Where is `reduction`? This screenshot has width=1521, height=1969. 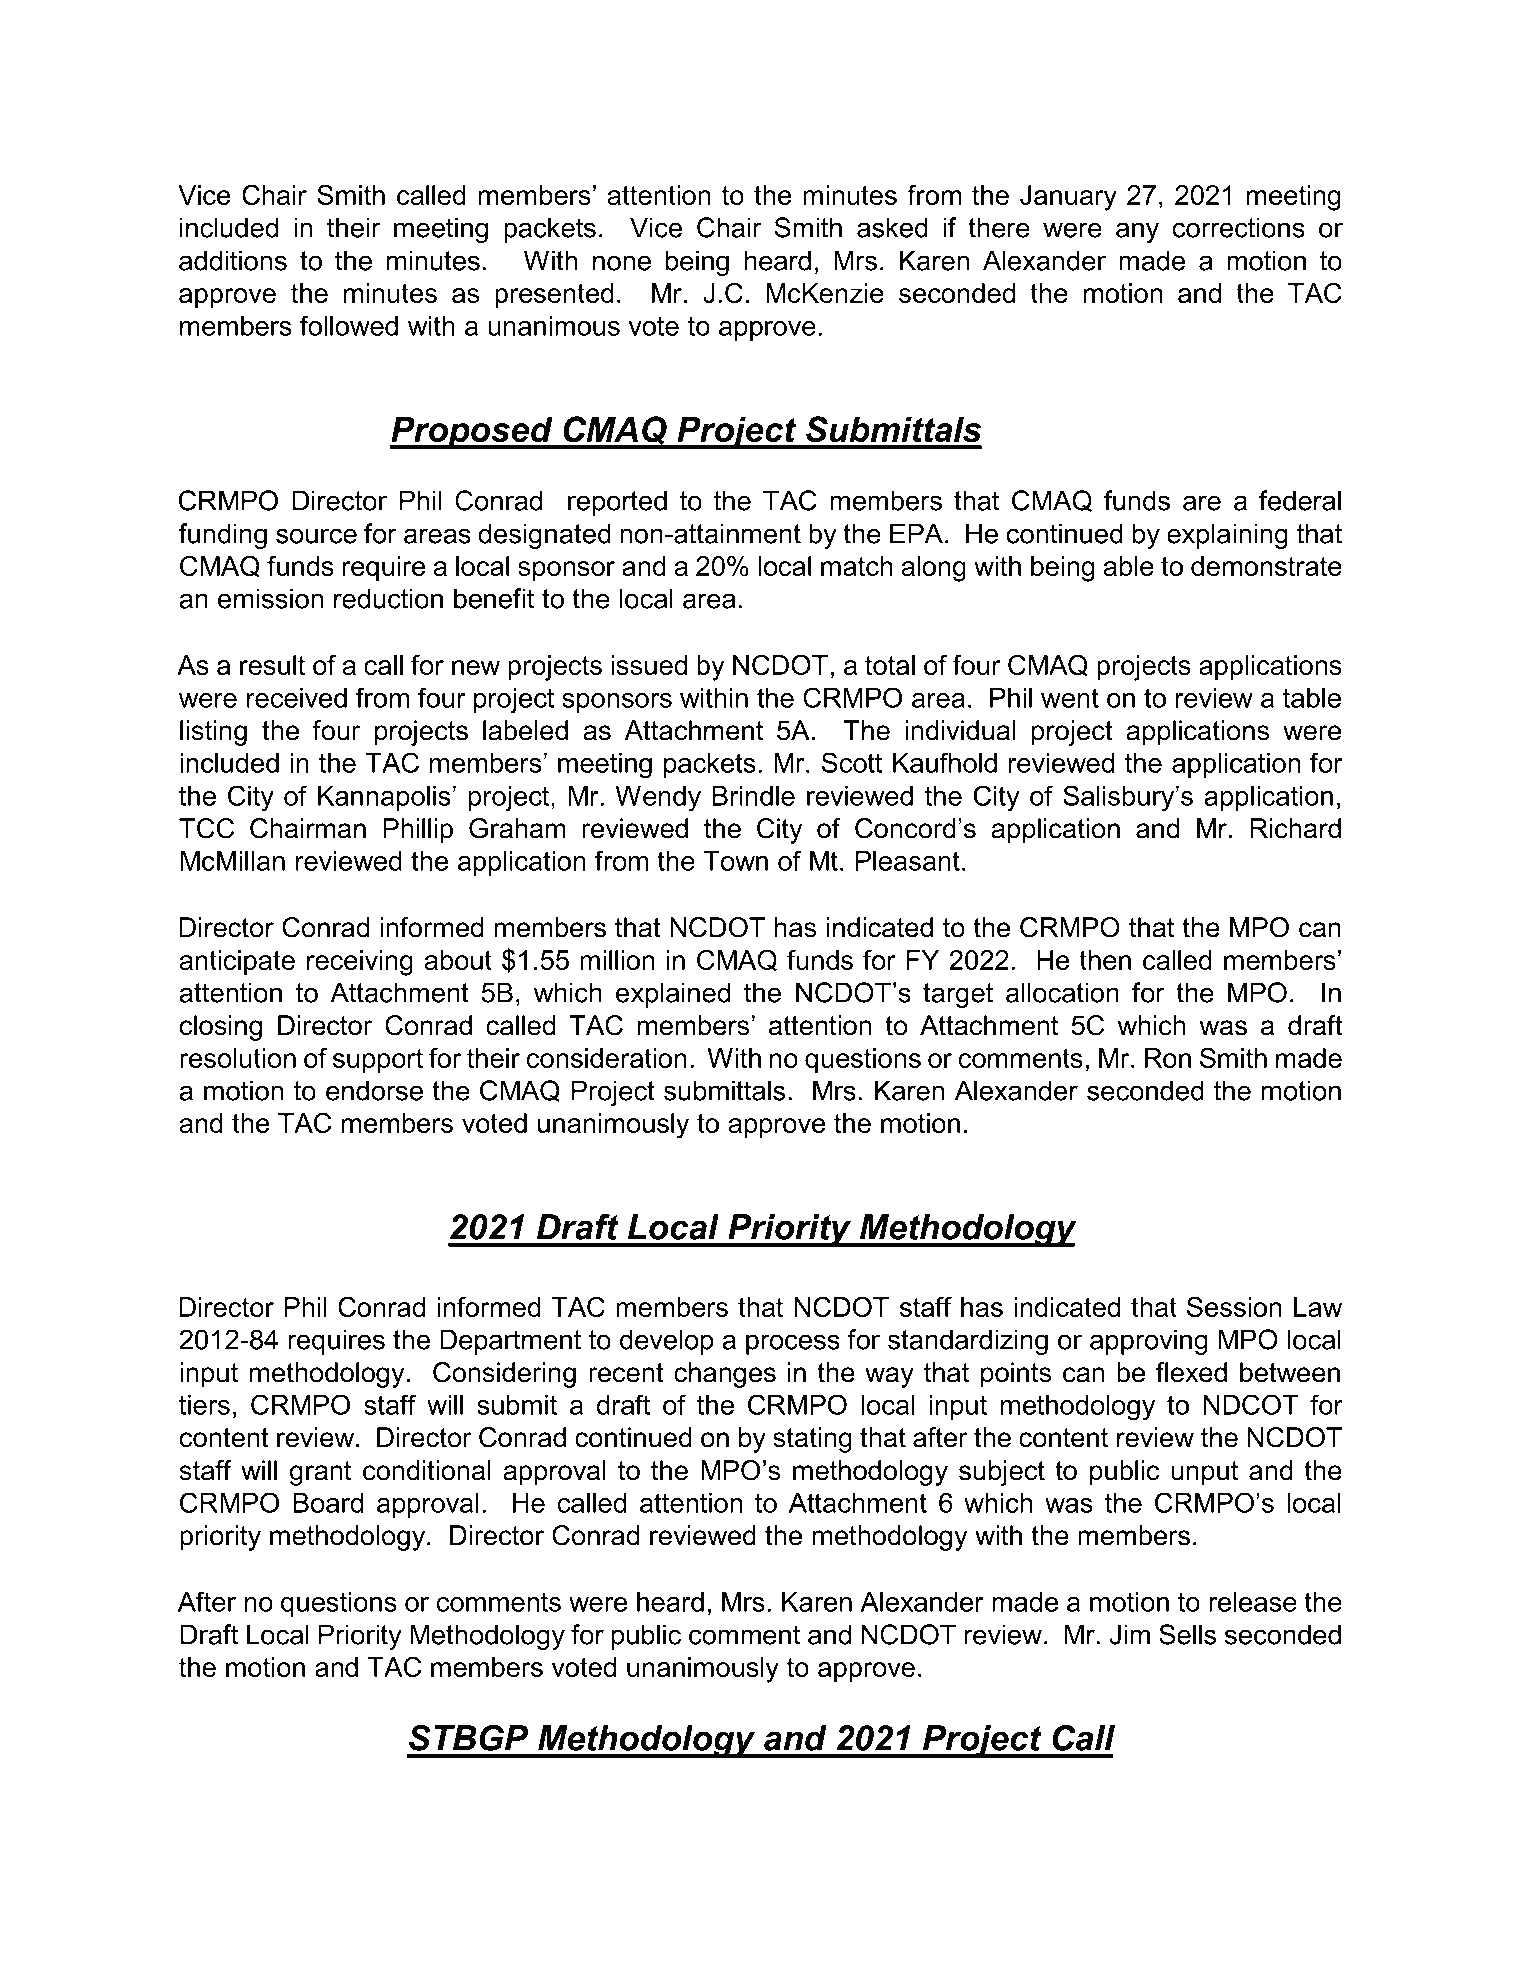
reduction is located at coordinates (388, 598).
